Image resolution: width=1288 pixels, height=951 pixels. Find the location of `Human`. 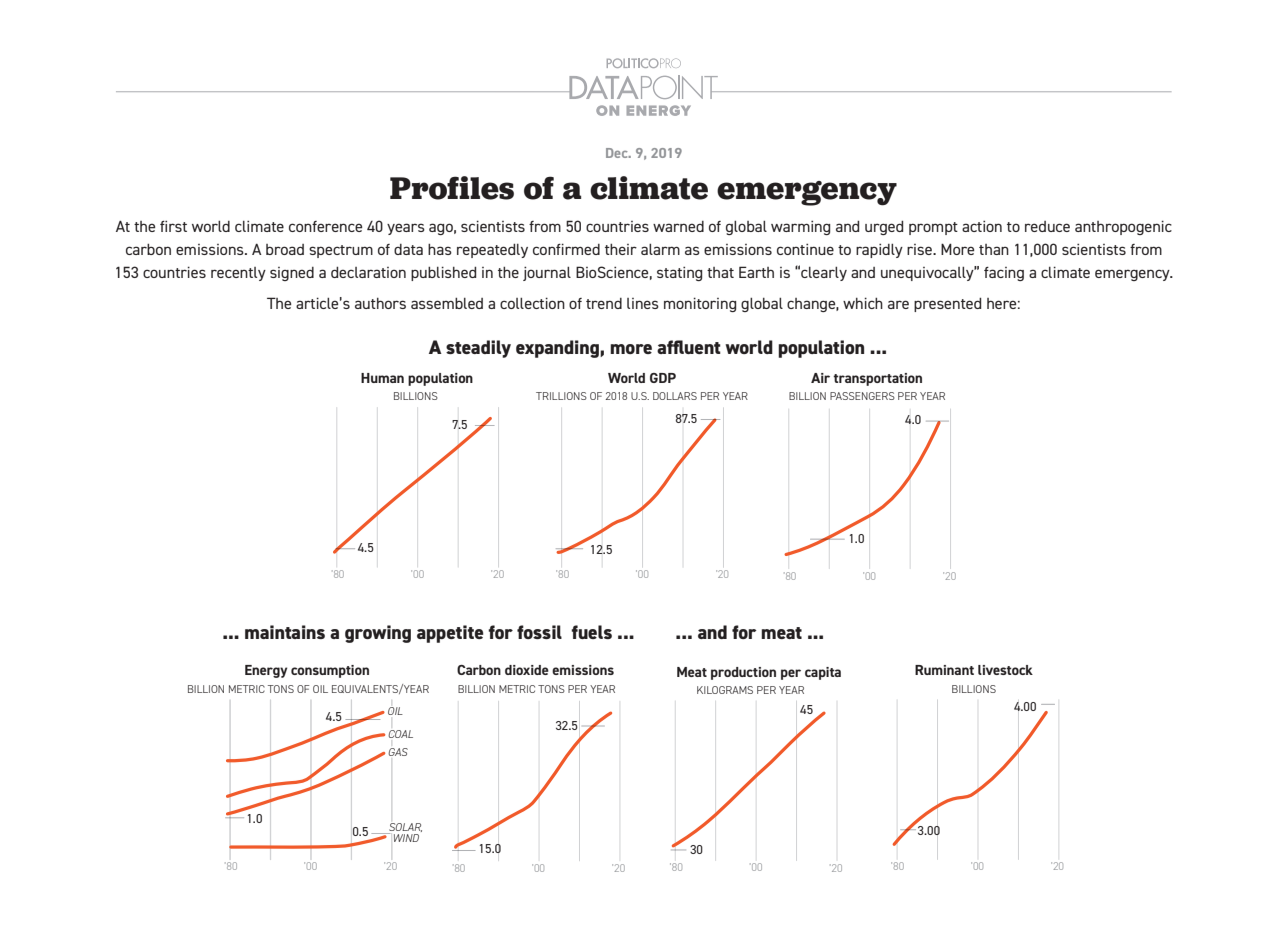

Human is located at coordinates (382, 378).
